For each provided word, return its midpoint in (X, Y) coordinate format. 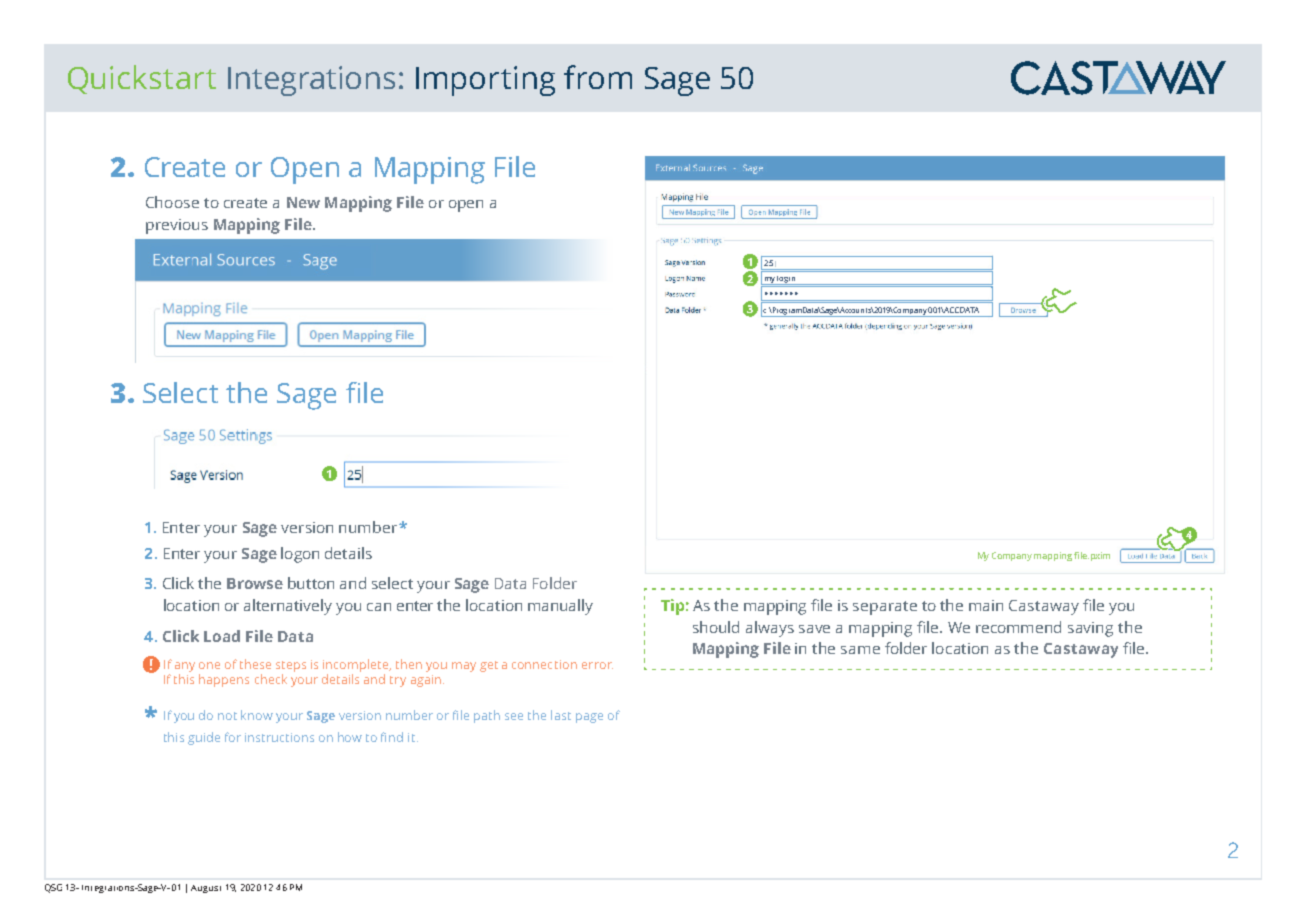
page (589, 718)
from (598, 77)
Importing (485, 81)
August (206, 889)
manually (560, 607)
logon (300, 555)
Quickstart (142, 79)
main (986, 605)
